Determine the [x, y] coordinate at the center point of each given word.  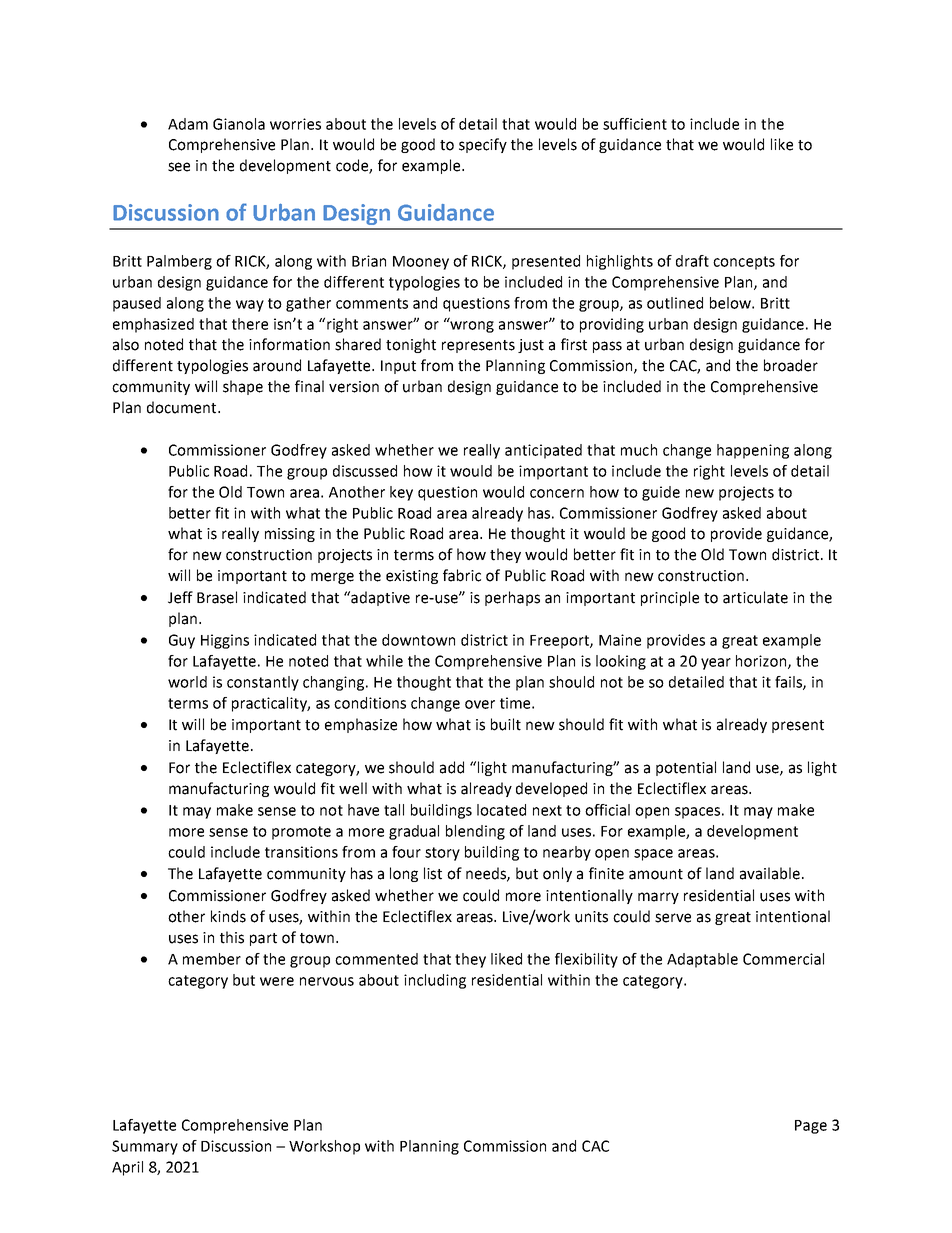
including [435, 981]
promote [301, 833]
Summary [145, 1147]
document [183, 407]
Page [811, 1127]
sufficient [635, 124]
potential [686, 768]
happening [753, 451]
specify [483, 145]
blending [475, 832]
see [179, 167]
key [401, 493]
